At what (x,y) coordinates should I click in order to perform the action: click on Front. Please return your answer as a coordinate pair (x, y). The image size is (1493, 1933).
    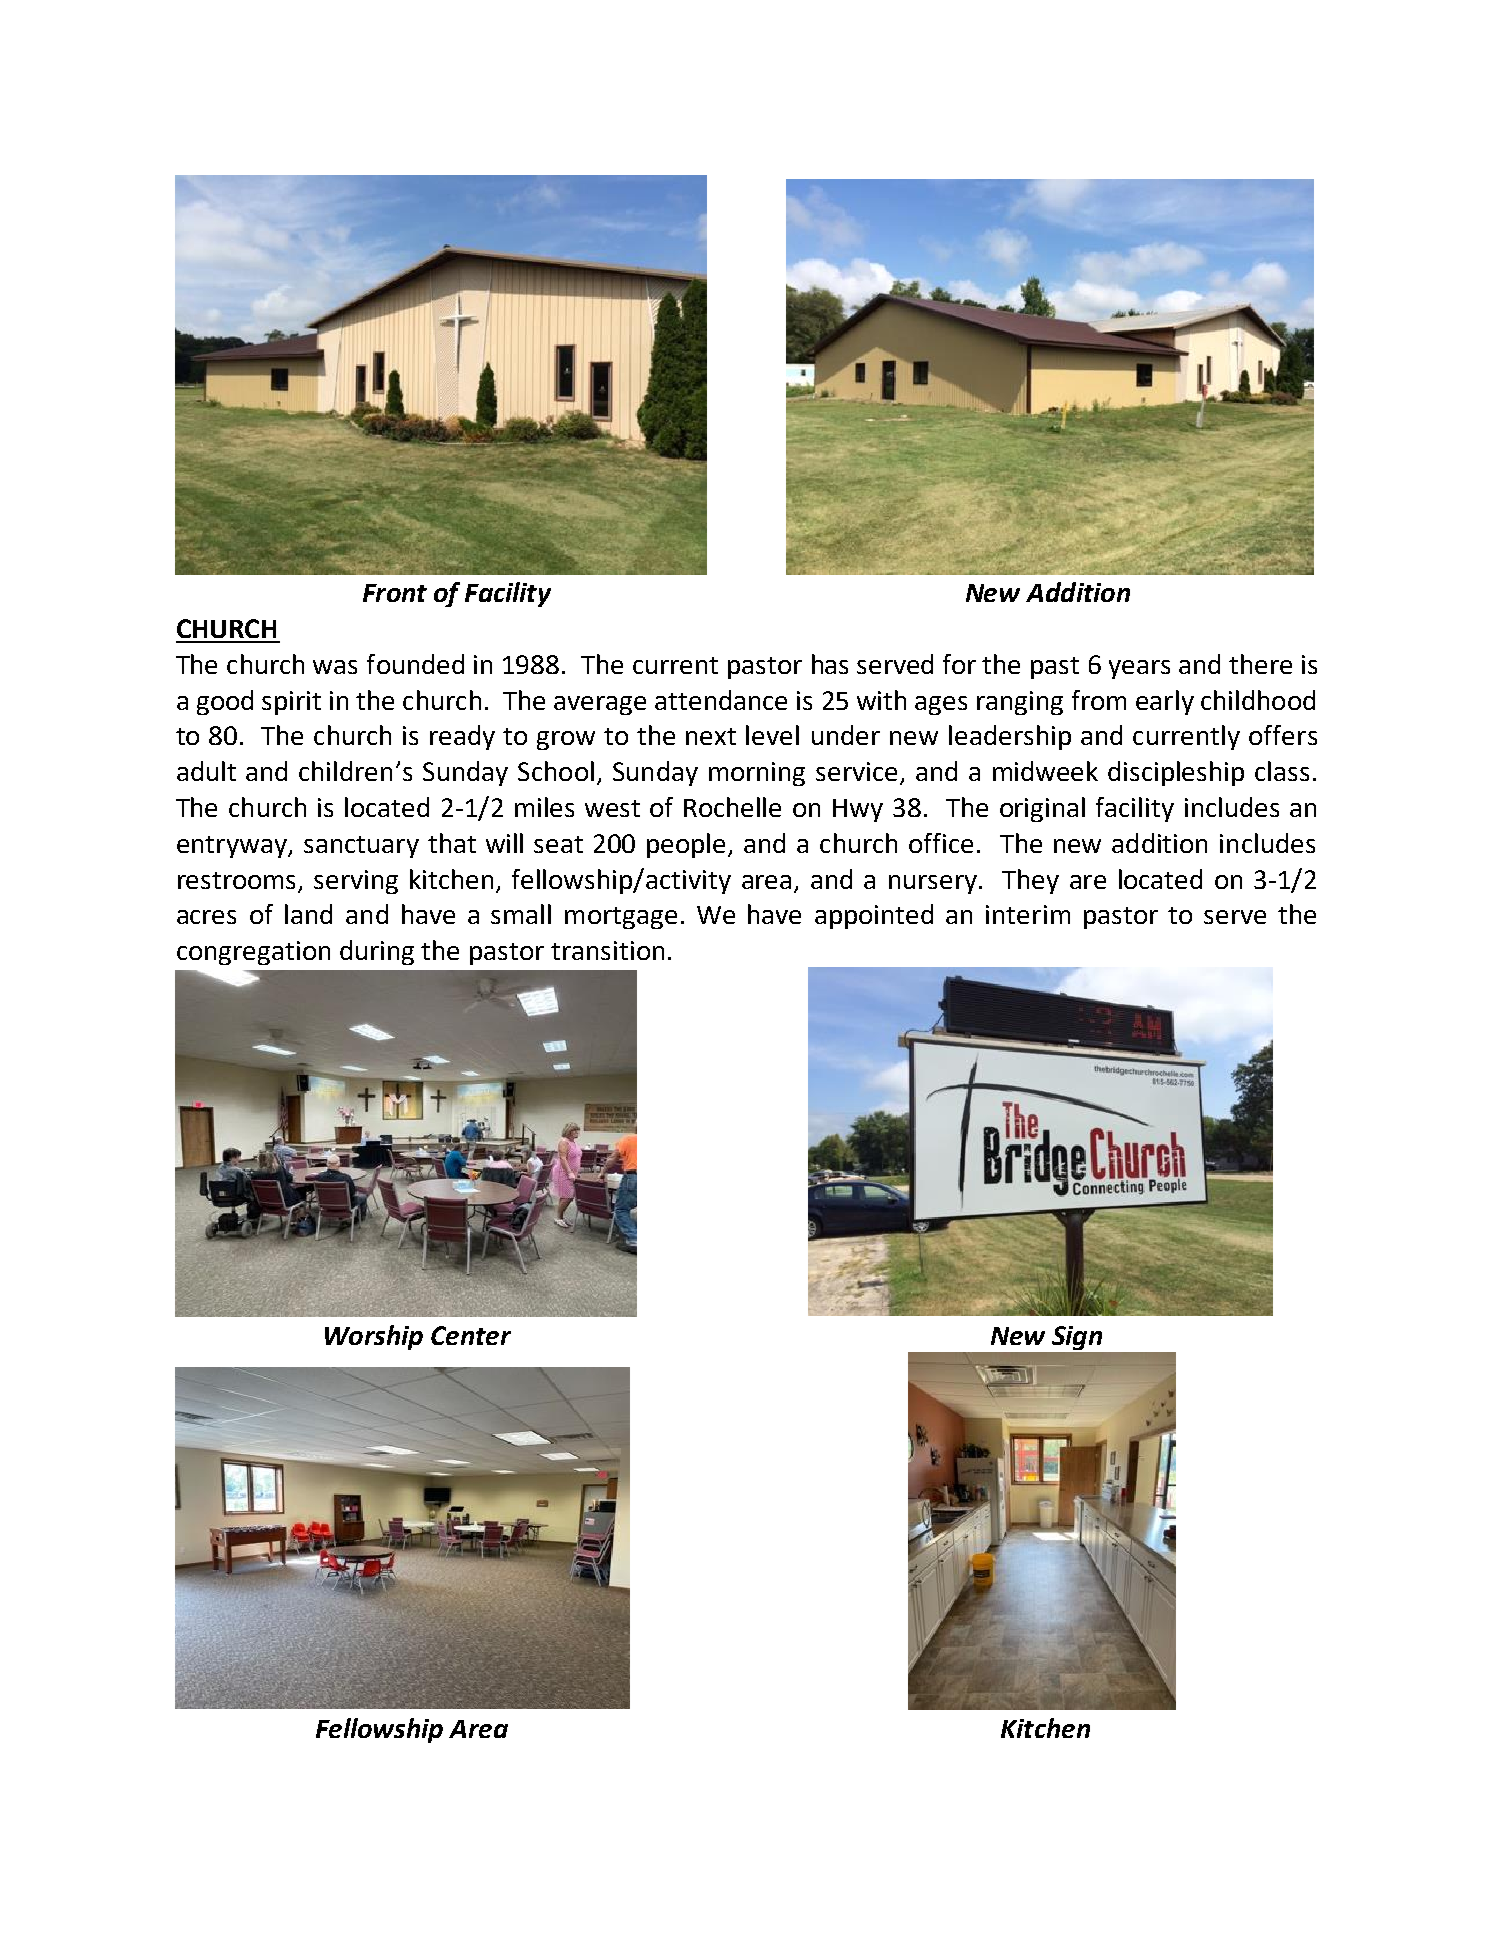
    Looking at the image, I should click on (395, 593).
